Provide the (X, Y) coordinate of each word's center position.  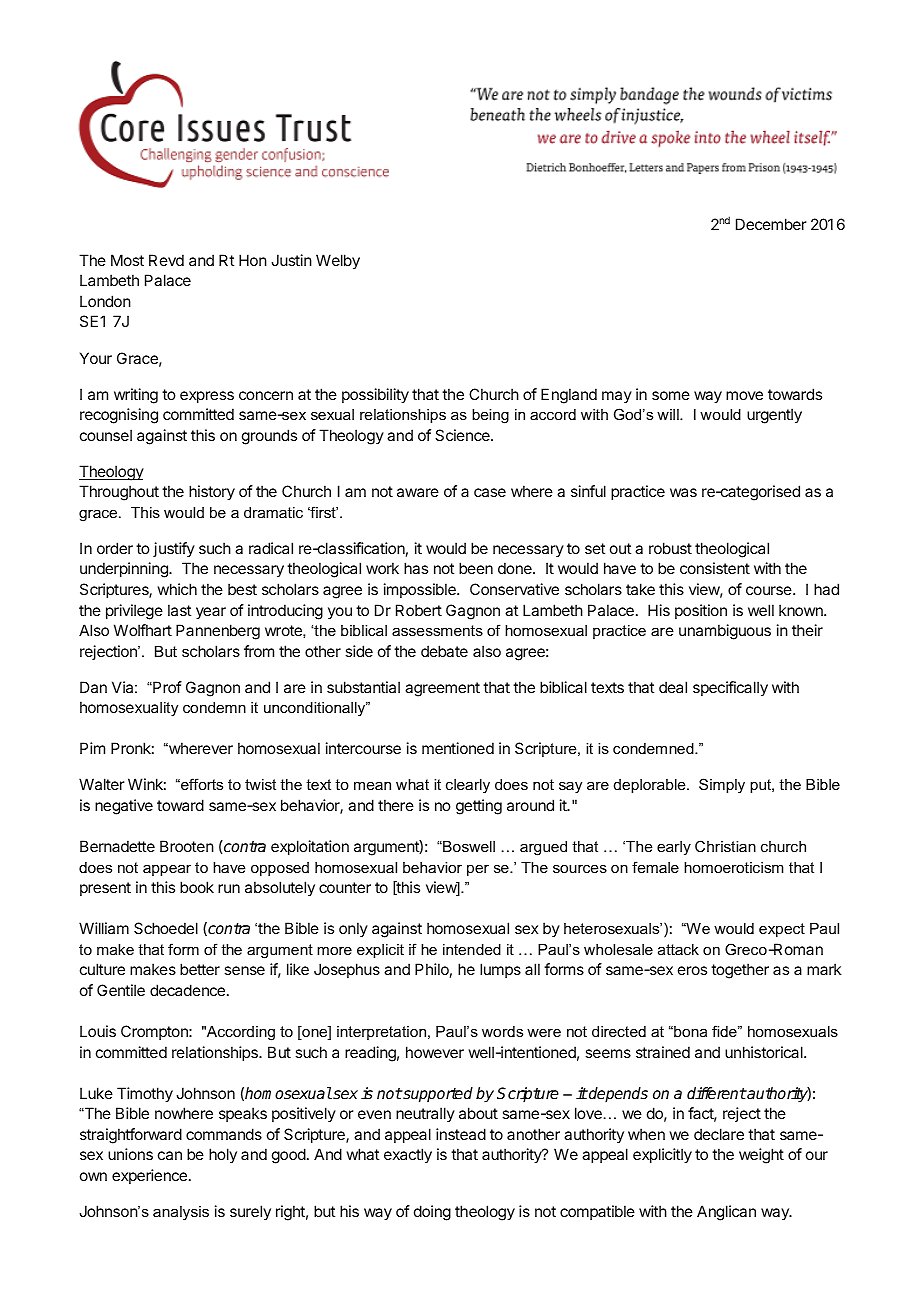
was (683, 492)
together (740, 971)
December (771, 224)
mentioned (458, 748)
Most (127, 260)
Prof (166, 687)
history (212, 493)
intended (472, 949)
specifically (730, 689)
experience (149, 1176)
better (200, 969)
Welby (338, 262)
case (490, 492)
